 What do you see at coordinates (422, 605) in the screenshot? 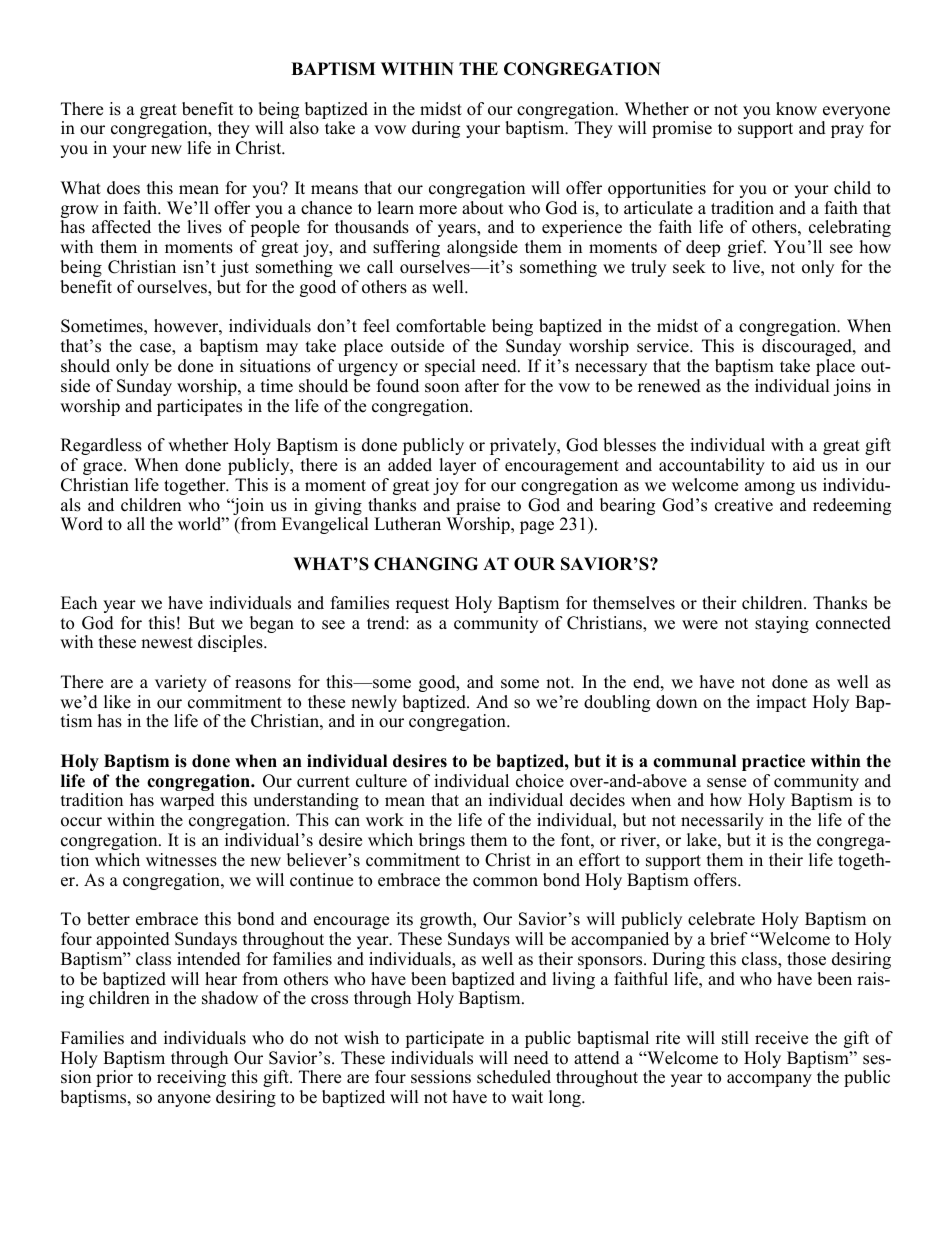
I see `request` at bounding box center [422, 605].
